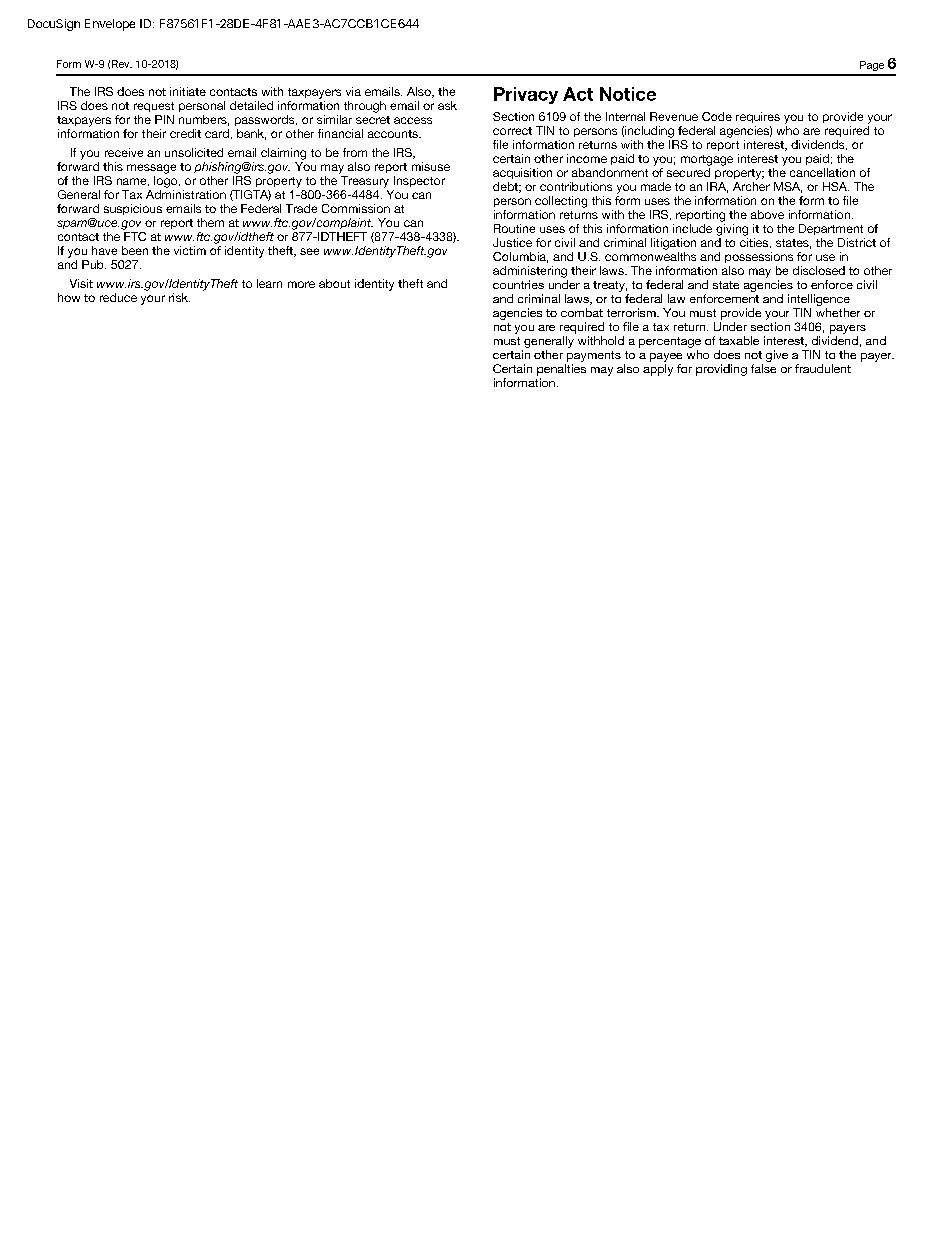  I want to click on risk, so click(179, 297).
